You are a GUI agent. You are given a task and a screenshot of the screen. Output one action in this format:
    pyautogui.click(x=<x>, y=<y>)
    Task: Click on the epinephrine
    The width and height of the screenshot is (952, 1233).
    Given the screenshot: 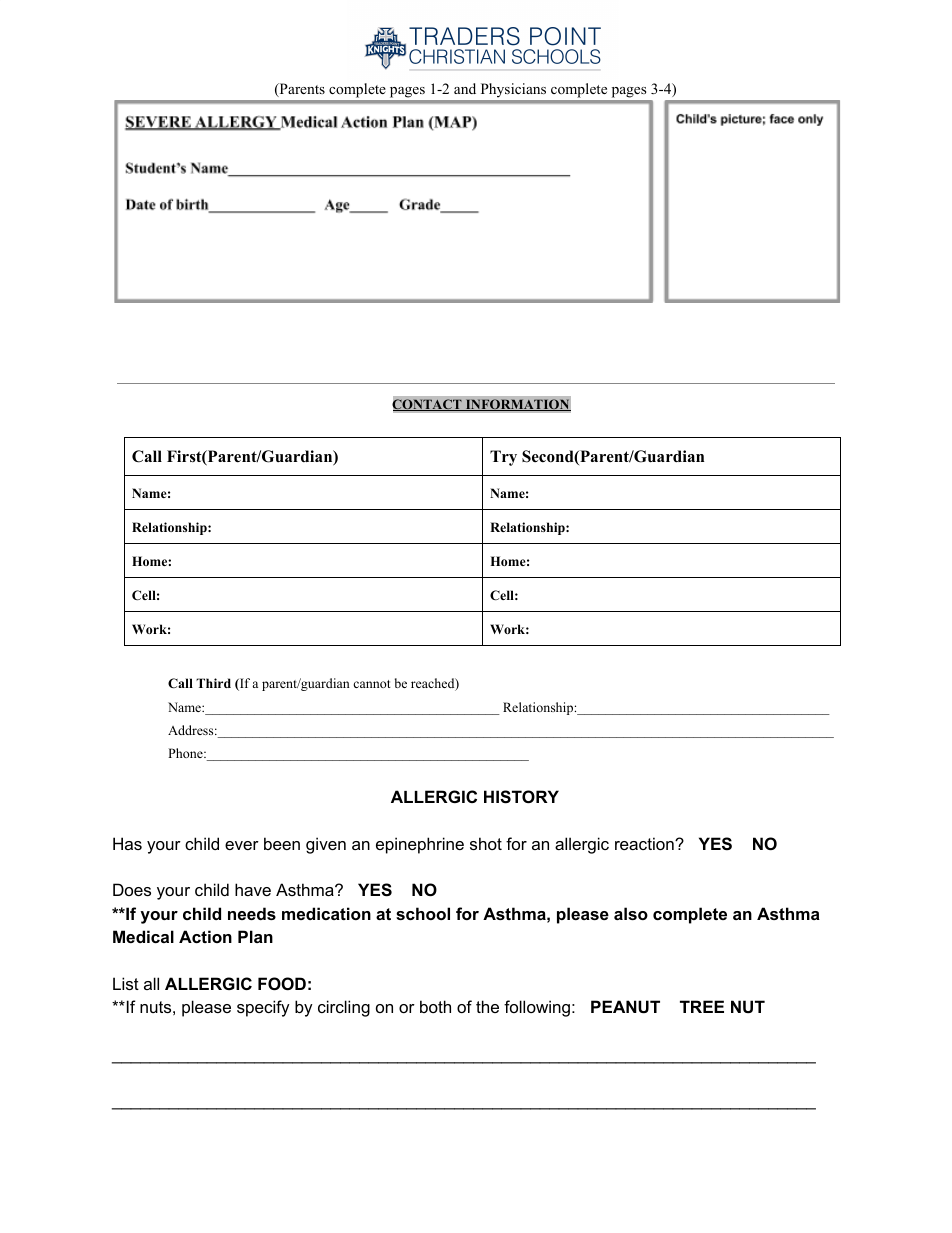 What is the action you would take?
    pyautogui.click(x=420, y=845)
